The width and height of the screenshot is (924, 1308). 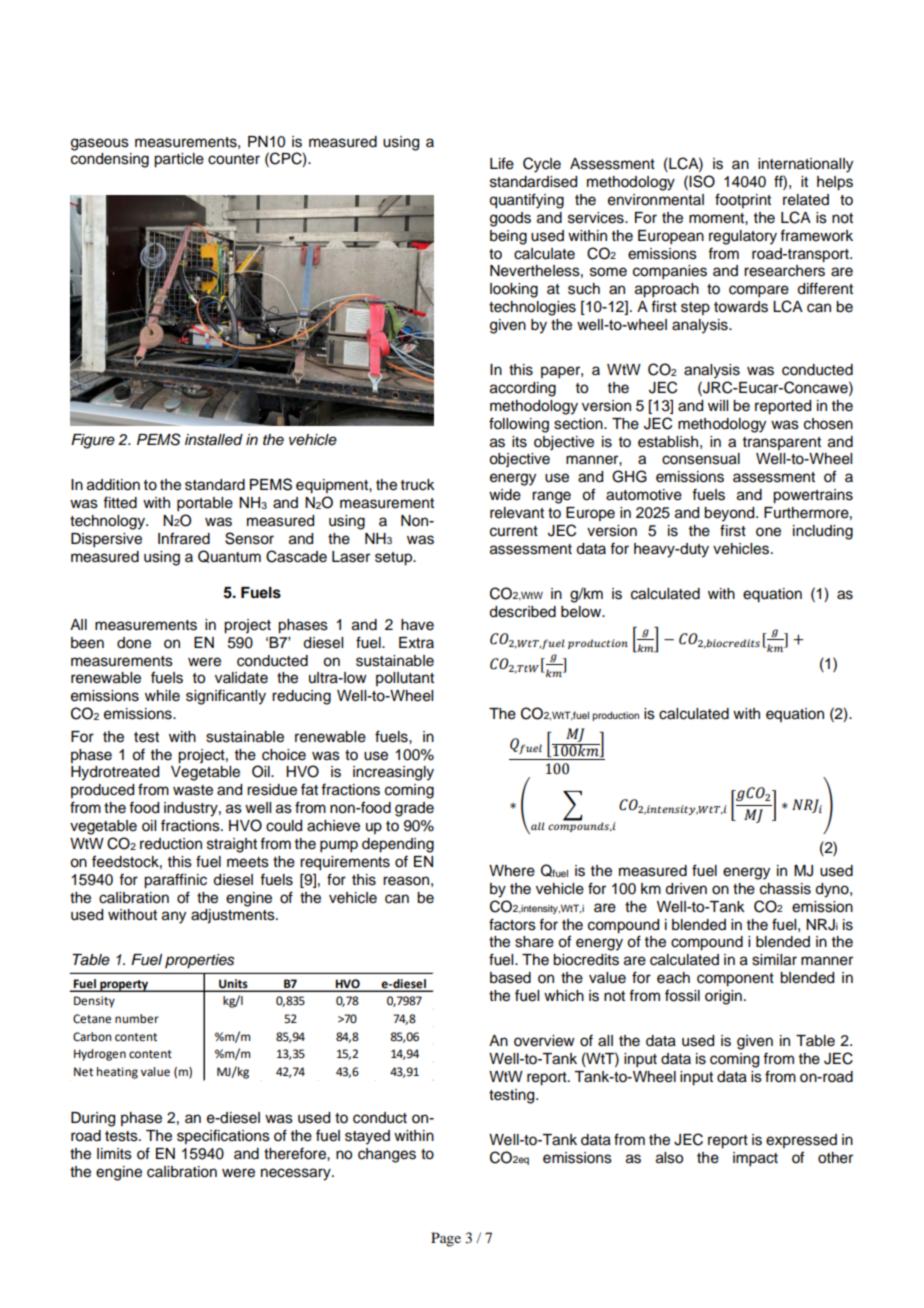 I want to click on fitted, so click(x=120, y=502).
